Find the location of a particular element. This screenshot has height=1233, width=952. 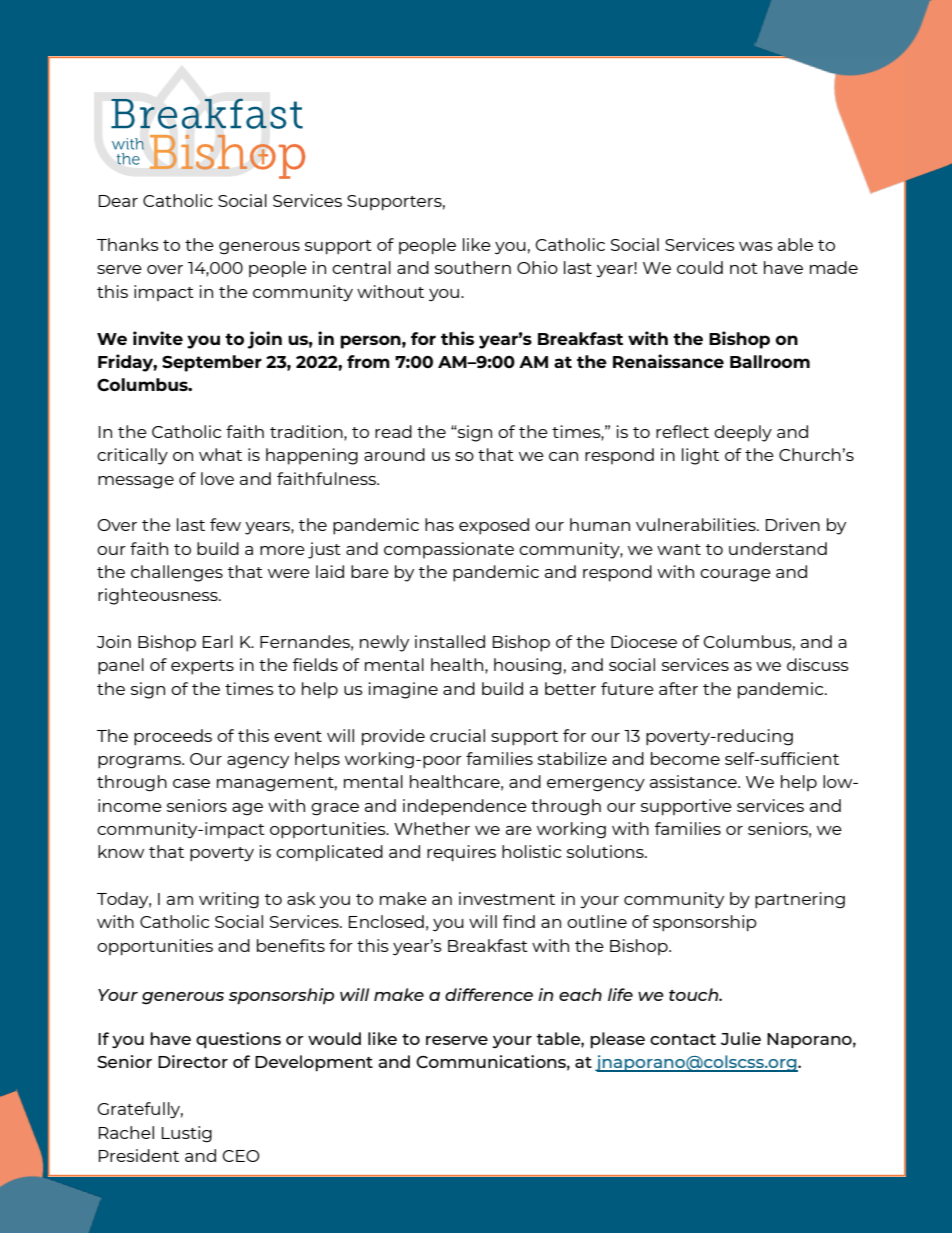

Lustig is located at coordinates (187, 1134).
